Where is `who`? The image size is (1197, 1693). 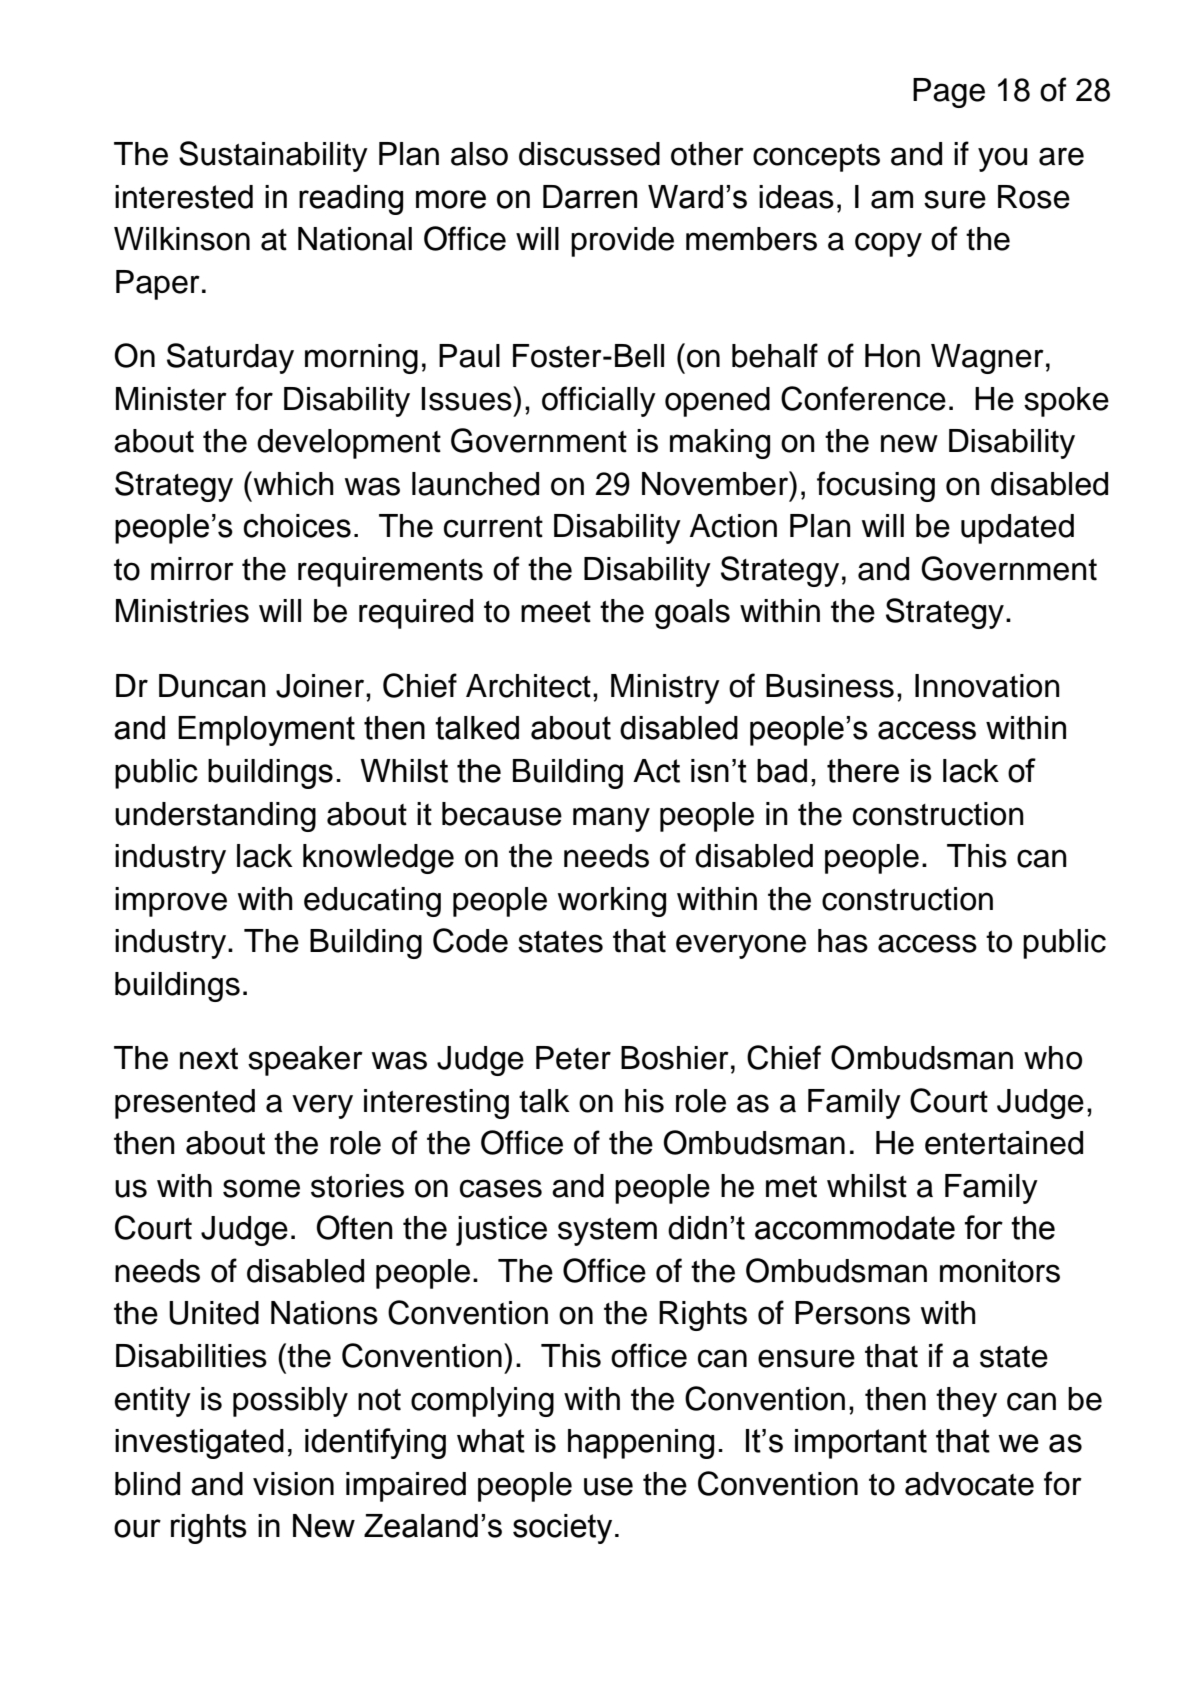 who is located at coordinates (1053, 1058).
